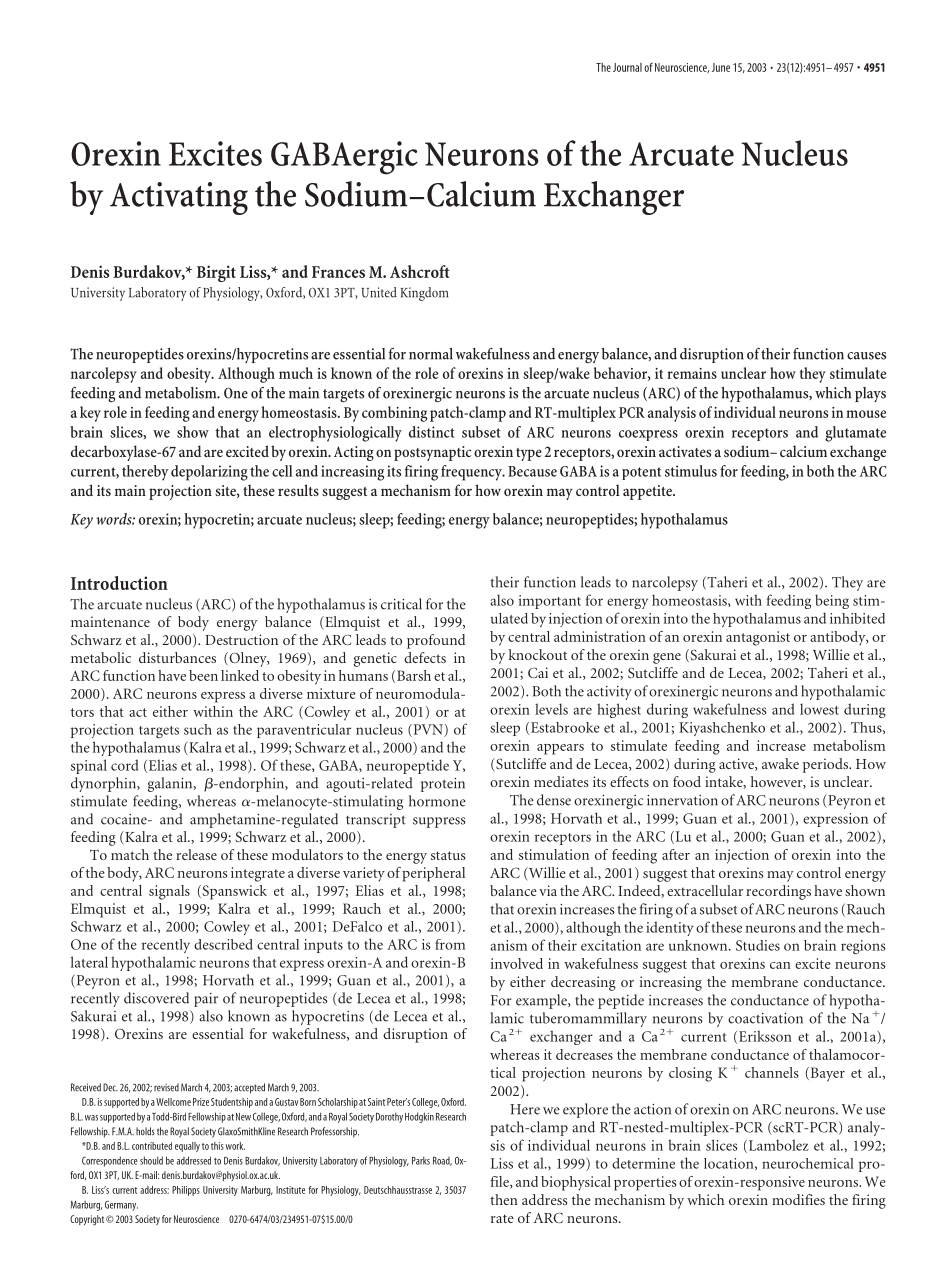  I want to click on Activating, so click(179, 198).
